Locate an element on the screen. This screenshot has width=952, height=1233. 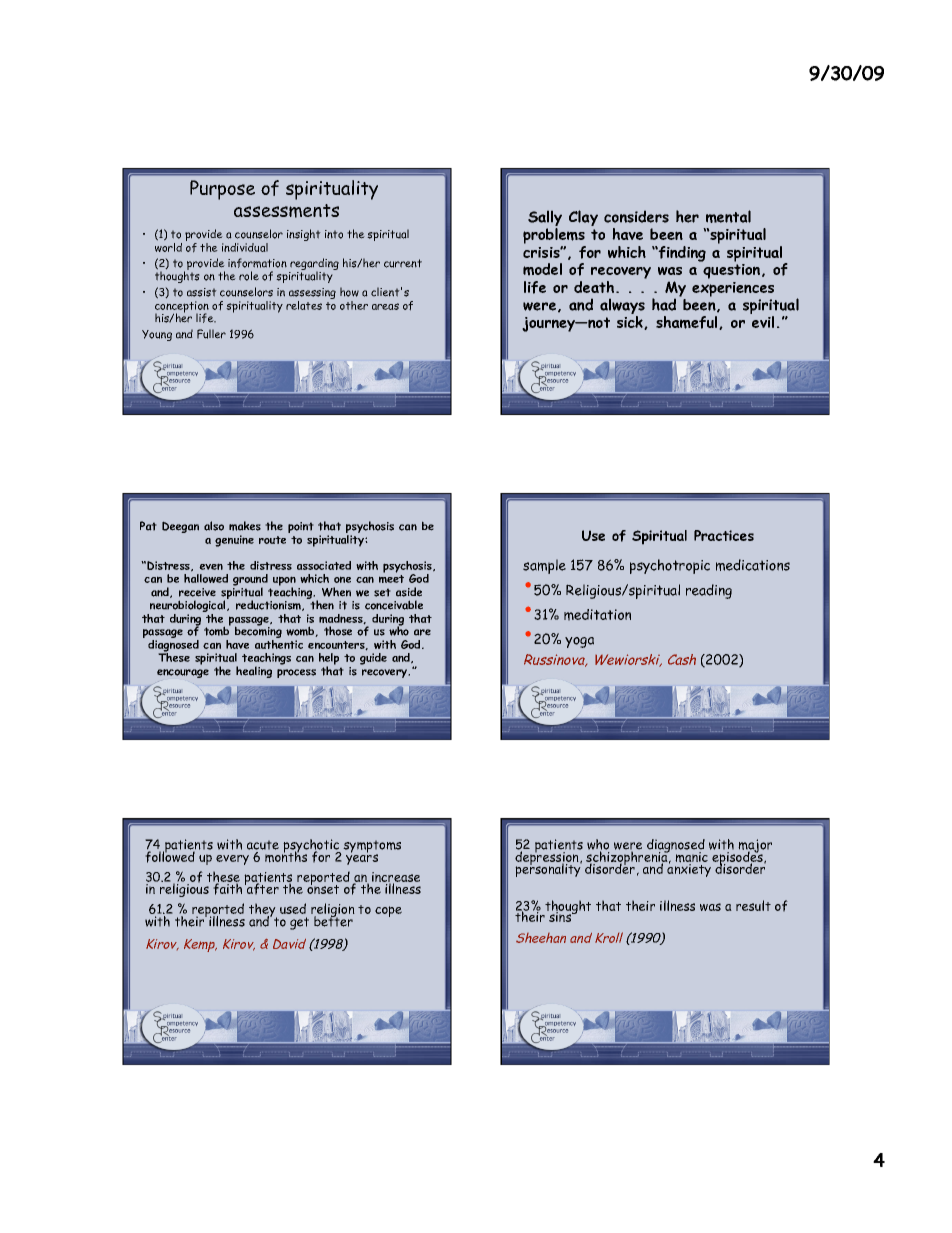
Purpose is located at coordinates (222, 190).
